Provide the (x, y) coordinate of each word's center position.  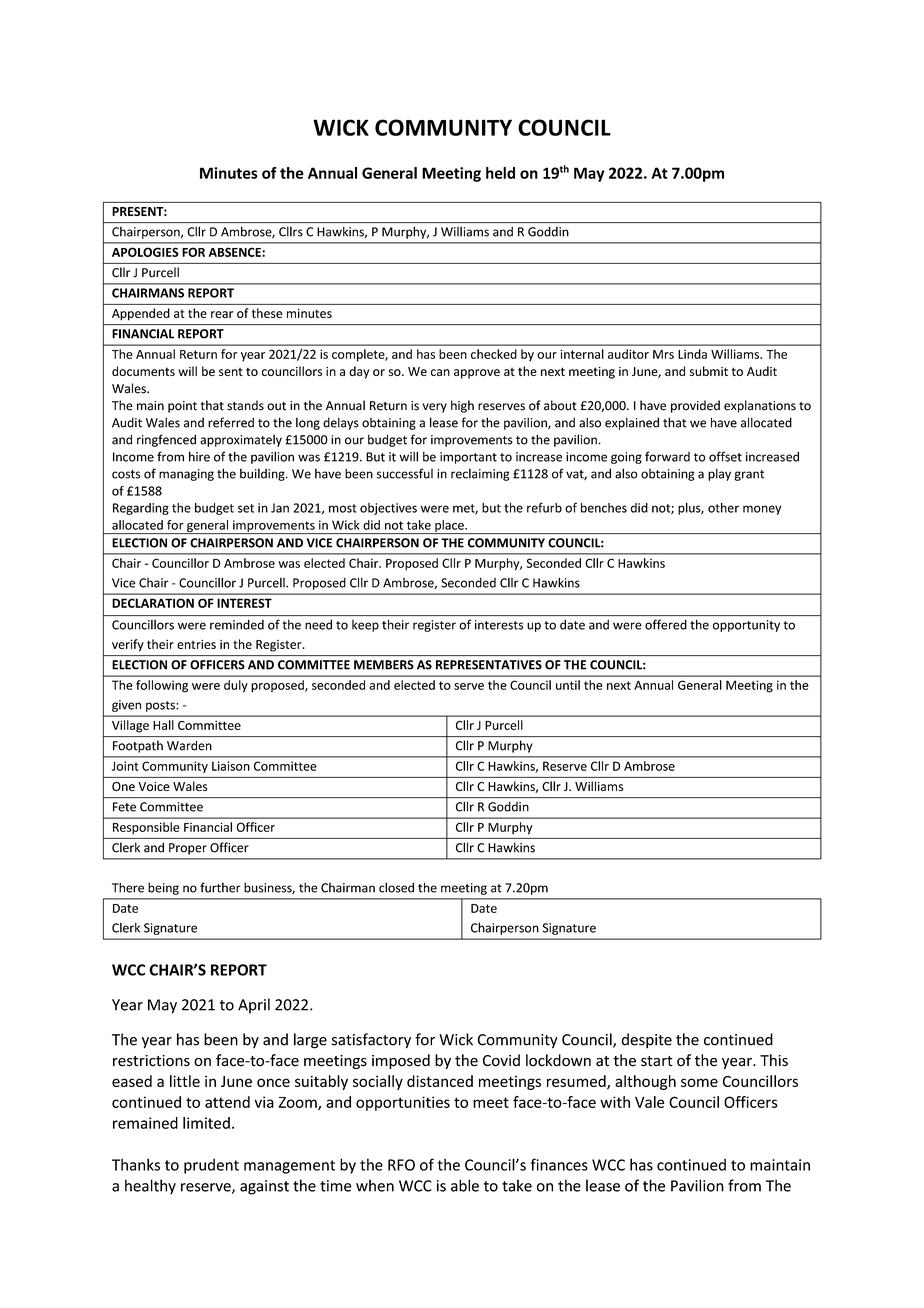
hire (199, 456)
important (468, 458)
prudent (211, 1166)
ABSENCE (236, 252)
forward (667, 456)
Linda (692, 354)
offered (666, 624)
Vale (650, 1102)
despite (646, 1041)
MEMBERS (384, 665)
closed (396, 887)
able (465, 1185)
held (500, 173)
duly (236, 686)
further (220, 887)
